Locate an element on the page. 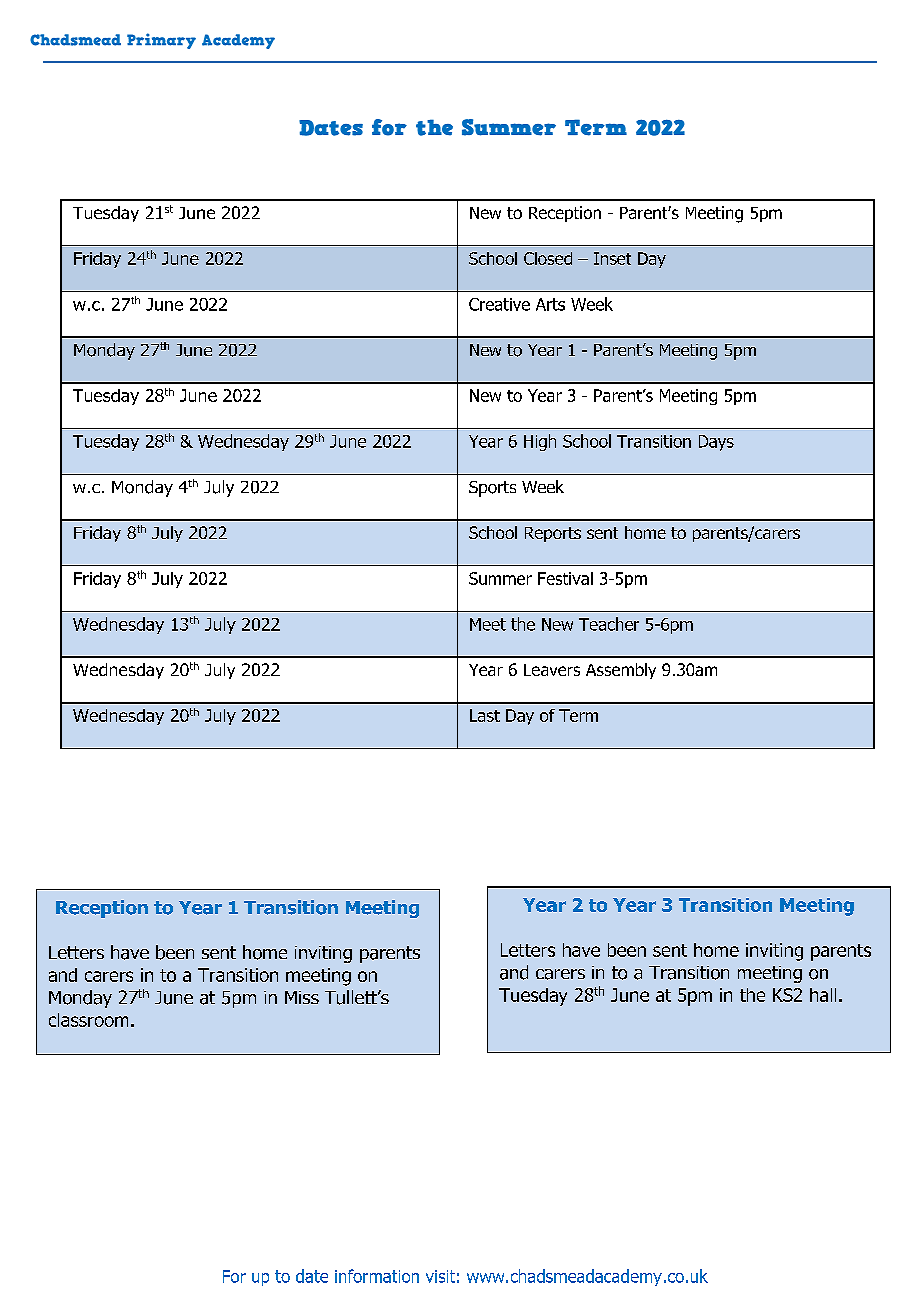  Days is located at coordinates (716, 443).
